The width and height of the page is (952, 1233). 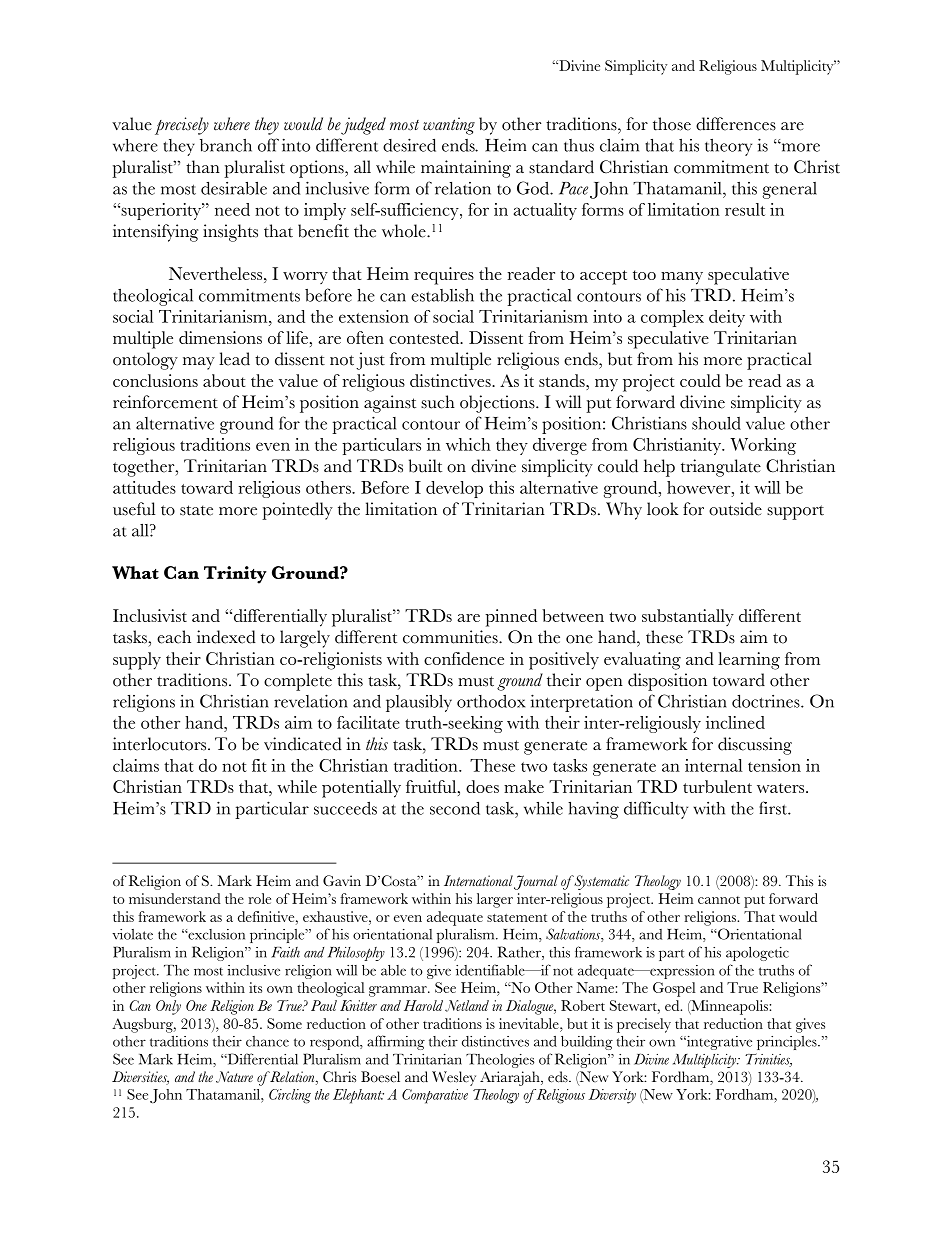 I want to click on substantially, so click(x=688, y=617).
